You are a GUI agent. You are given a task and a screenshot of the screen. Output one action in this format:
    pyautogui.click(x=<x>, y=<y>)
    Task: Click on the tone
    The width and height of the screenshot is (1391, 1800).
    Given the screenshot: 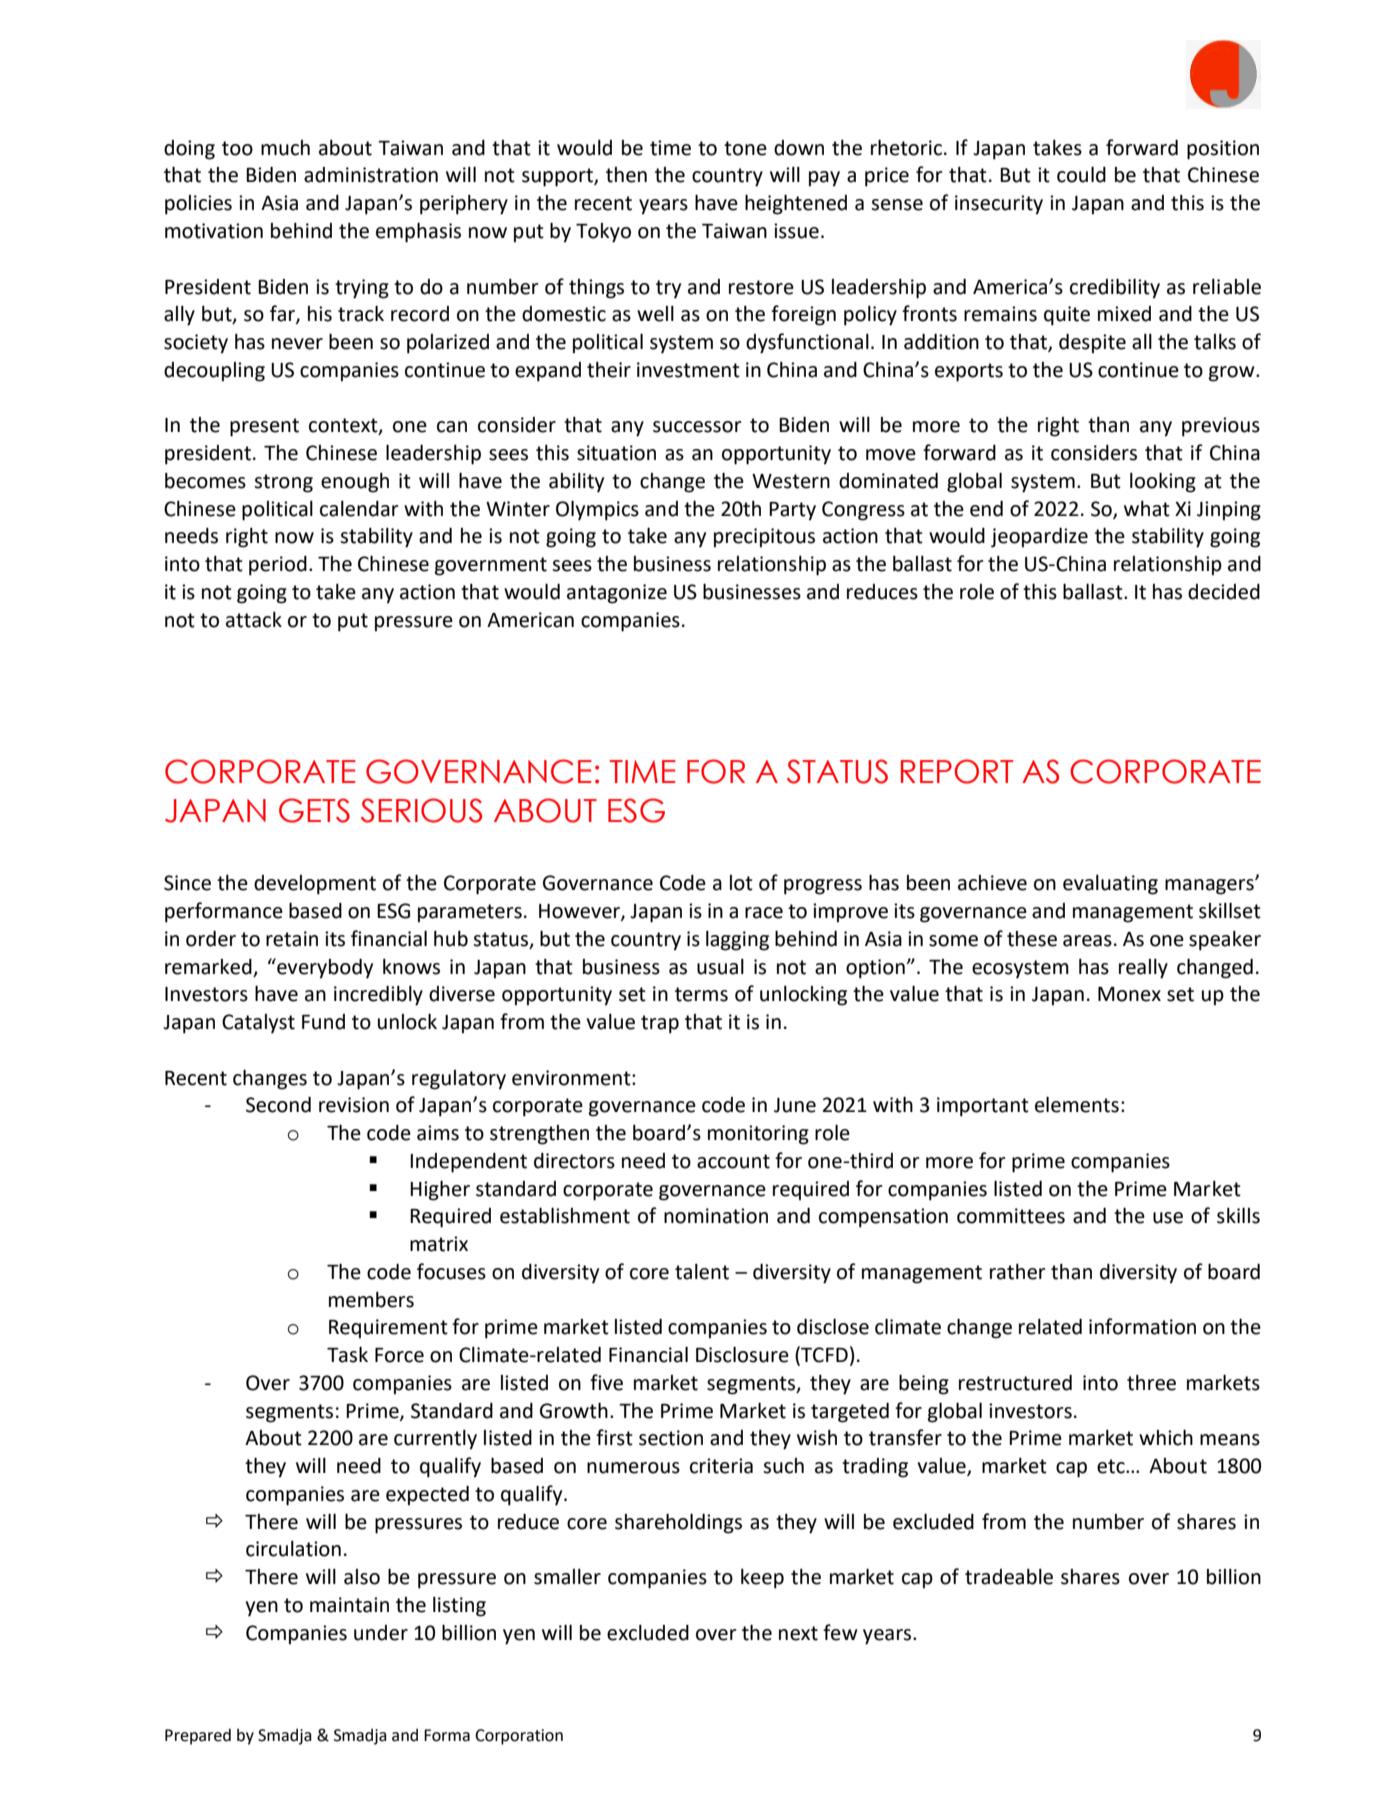 What is the action you would take?
    pyautogui.click(x=745, y=148)
